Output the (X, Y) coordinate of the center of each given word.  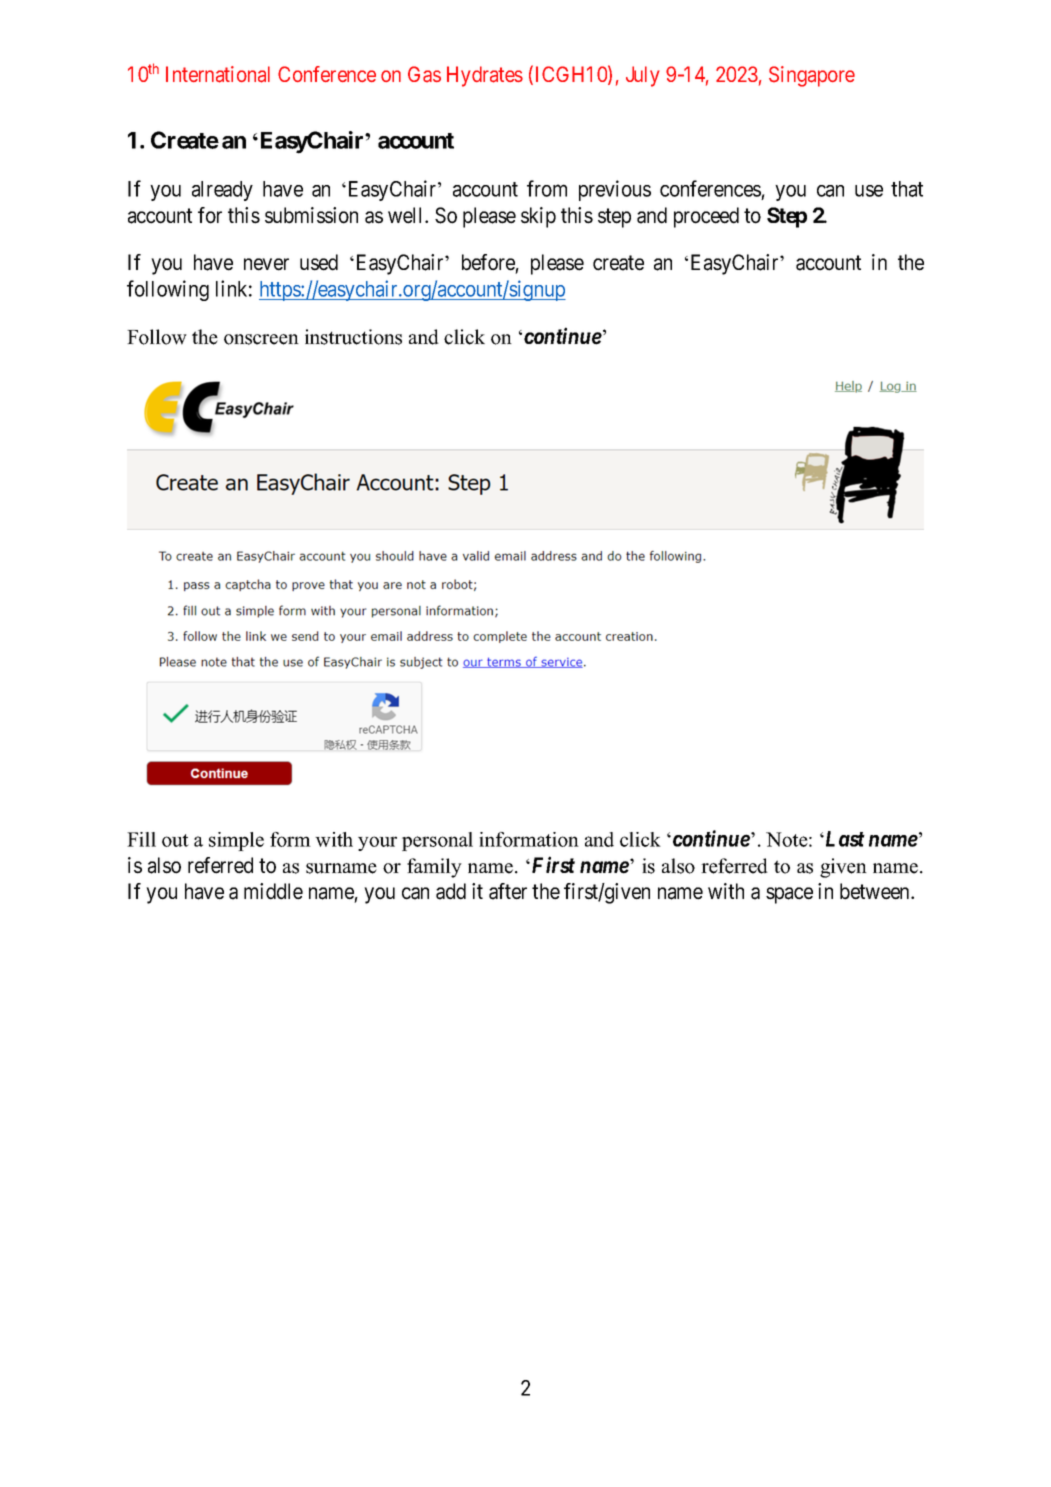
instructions (353, 337)
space (789, 895)
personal (437, 841)
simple (236, 841)
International (218, 74)
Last (844, 839)
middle (273, 891)
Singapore (812, 76)
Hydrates (485, 76)
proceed (706, 217)
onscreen (261, 339)
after (508, 891)
